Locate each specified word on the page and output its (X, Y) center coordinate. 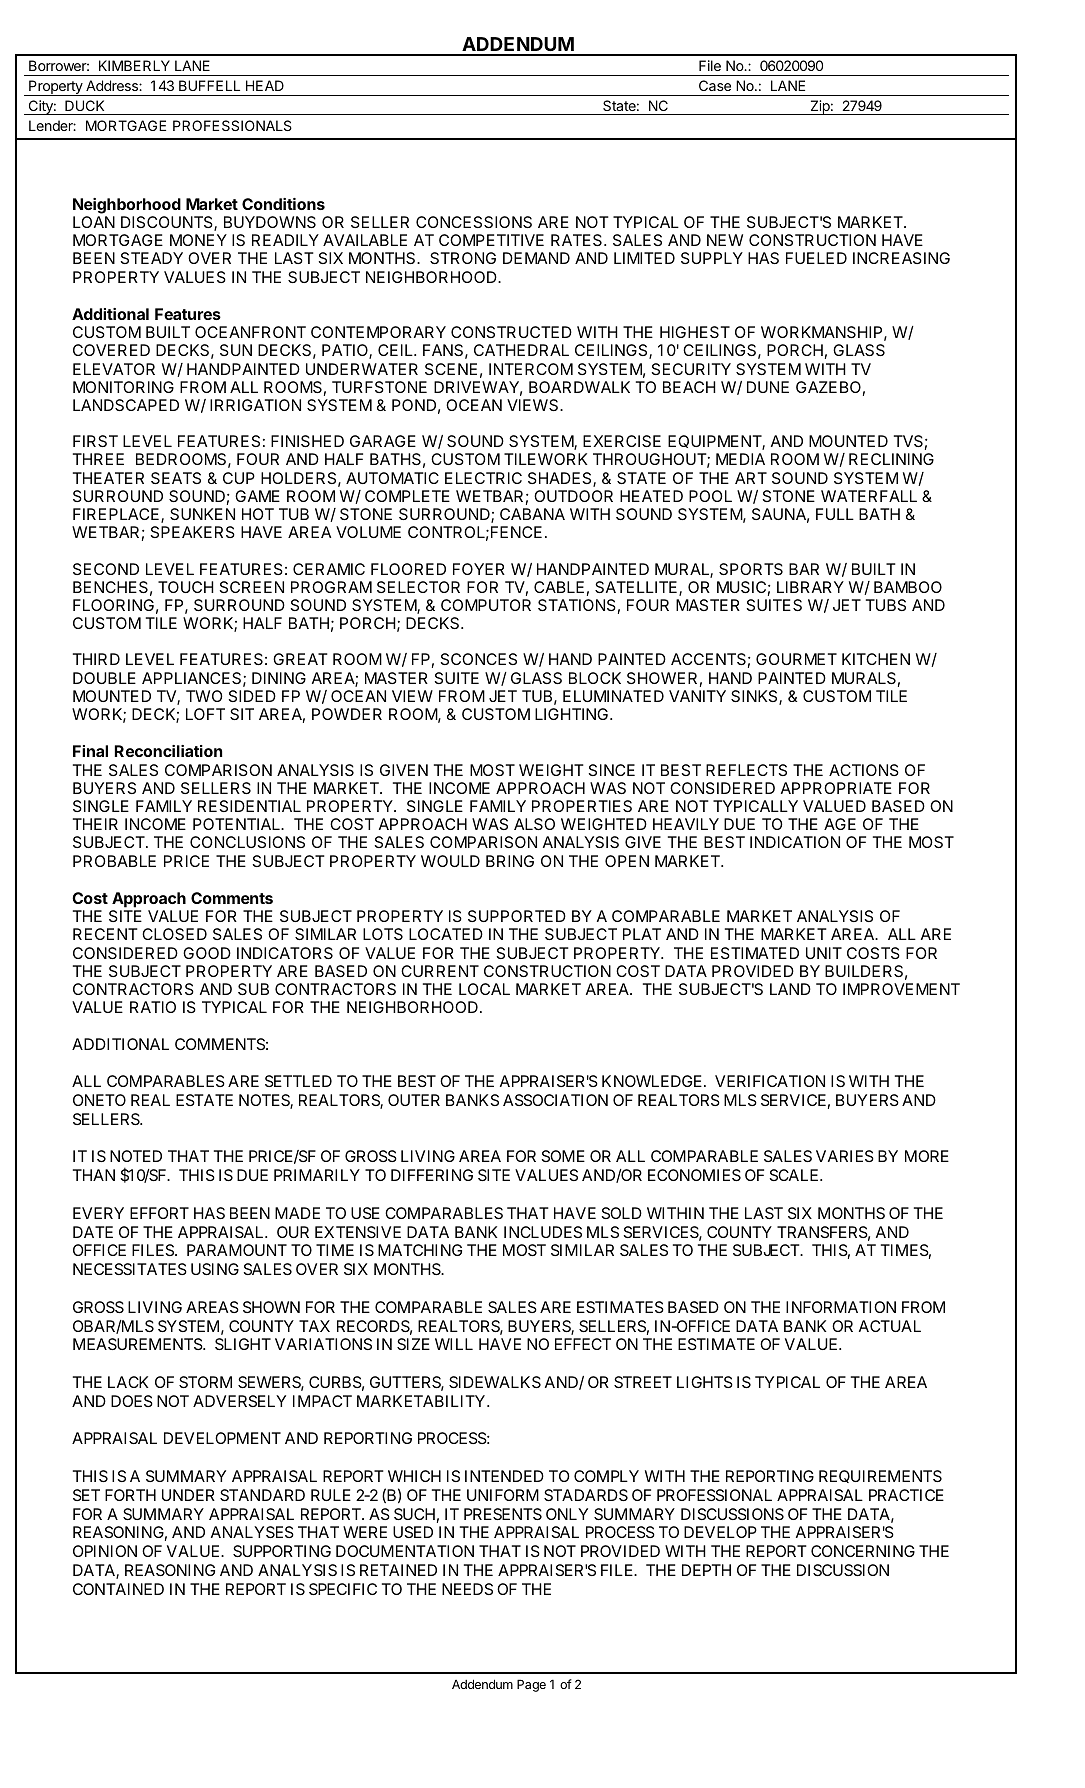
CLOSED (174, 934)
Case (715, 85)
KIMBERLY (134, 65)
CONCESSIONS (474, 222)
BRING (510, 861)
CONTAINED (118, 1589)
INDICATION (795, 842)
